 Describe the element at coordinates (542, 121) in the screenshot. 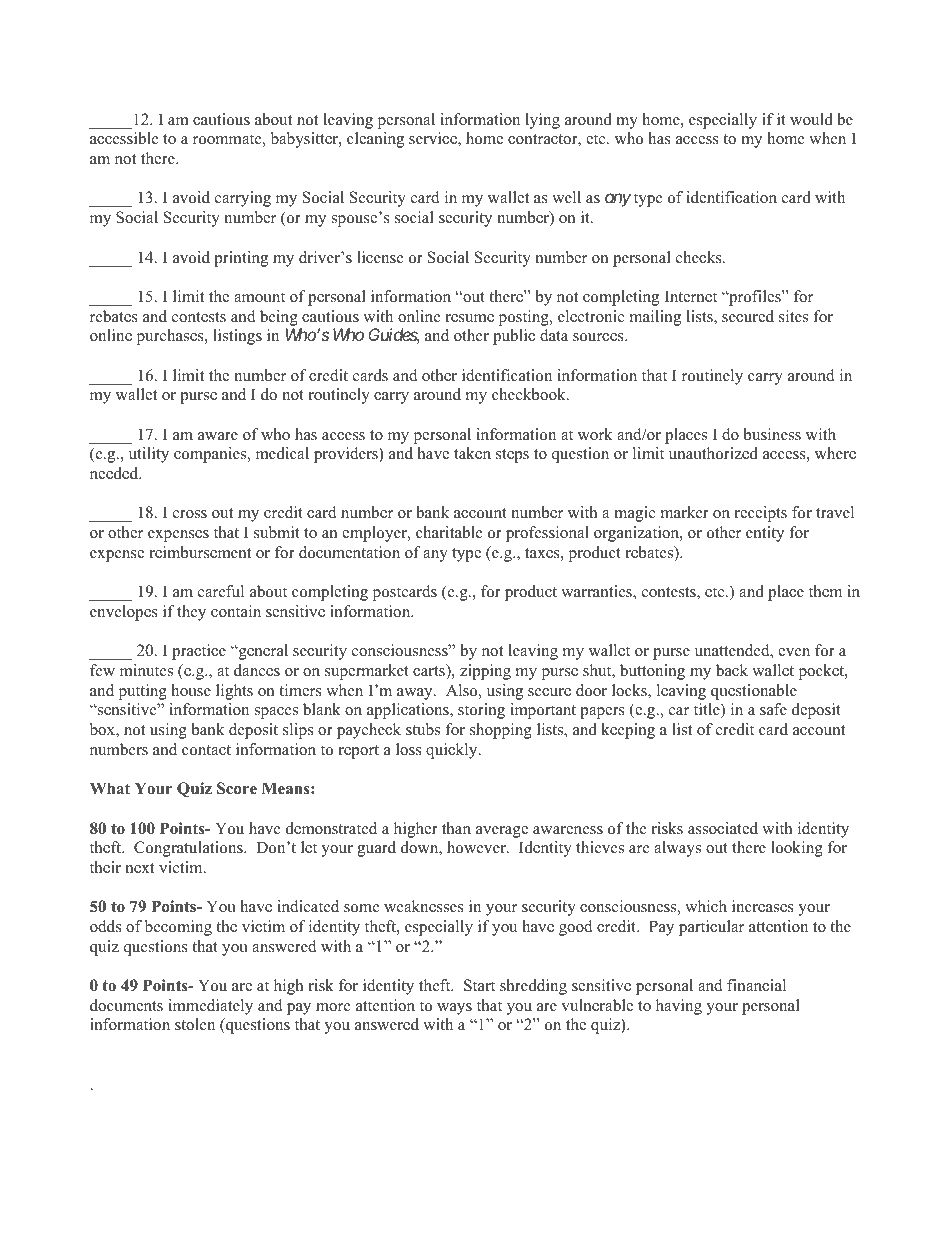

I see `lying` at that location.
